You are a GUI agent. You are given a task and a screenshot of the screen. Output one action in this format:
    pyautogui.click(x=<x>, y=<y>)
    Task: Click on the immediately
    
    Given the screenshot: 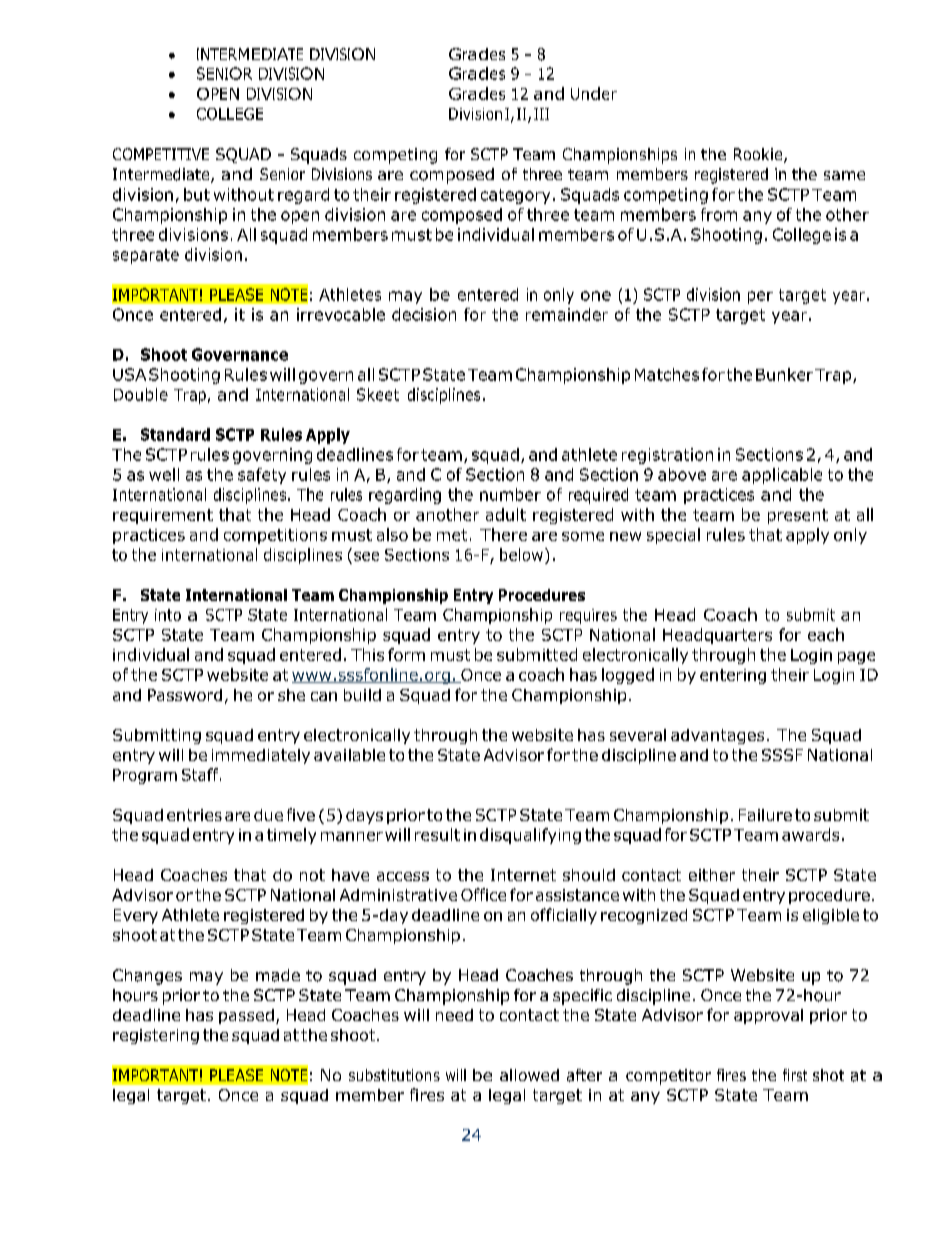 What is the action you would take?
    pyautogui.click(x=261, y=756)
